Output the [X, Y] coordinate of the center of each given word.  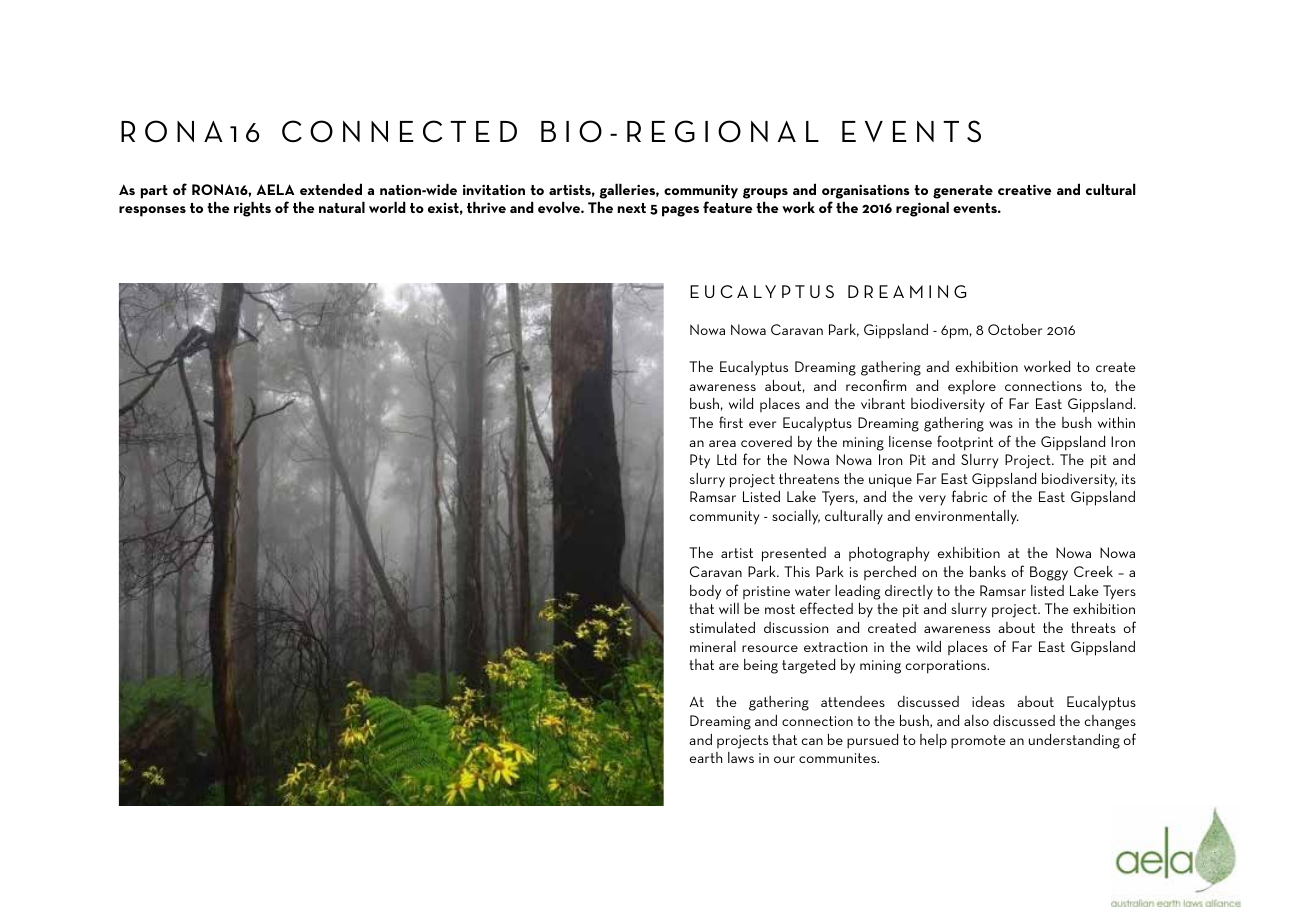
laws [741, 757]
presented [794, 554]
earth [706, 757]
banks [988, 571]
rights [252, 209]
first [731, 422]
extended [331, 189]
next [632, 208]
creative [1024, 189]
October [1015, 329]
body [705, 592]
